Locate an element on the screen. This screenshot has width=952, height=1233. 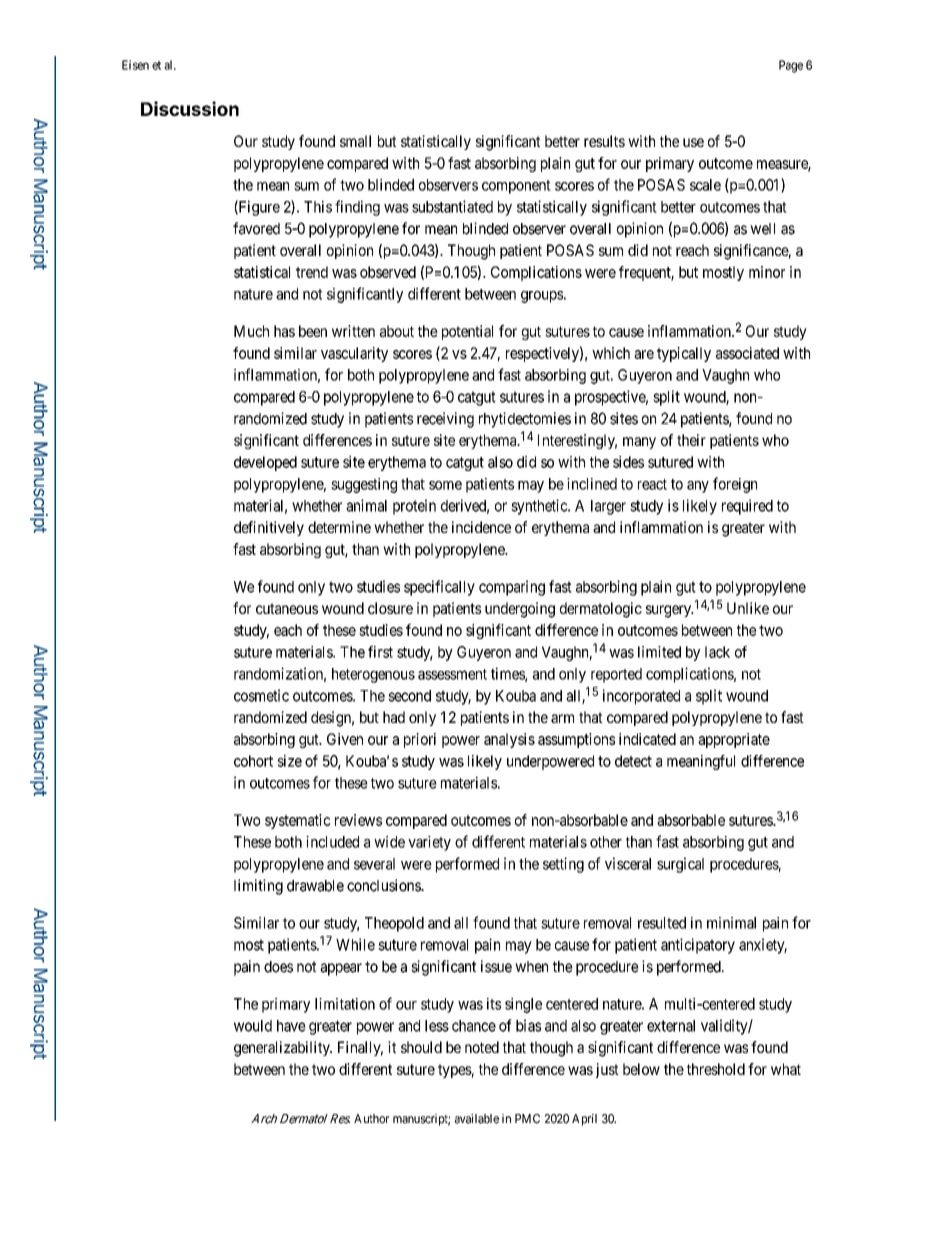
small is located at coordinates (355, 141).
